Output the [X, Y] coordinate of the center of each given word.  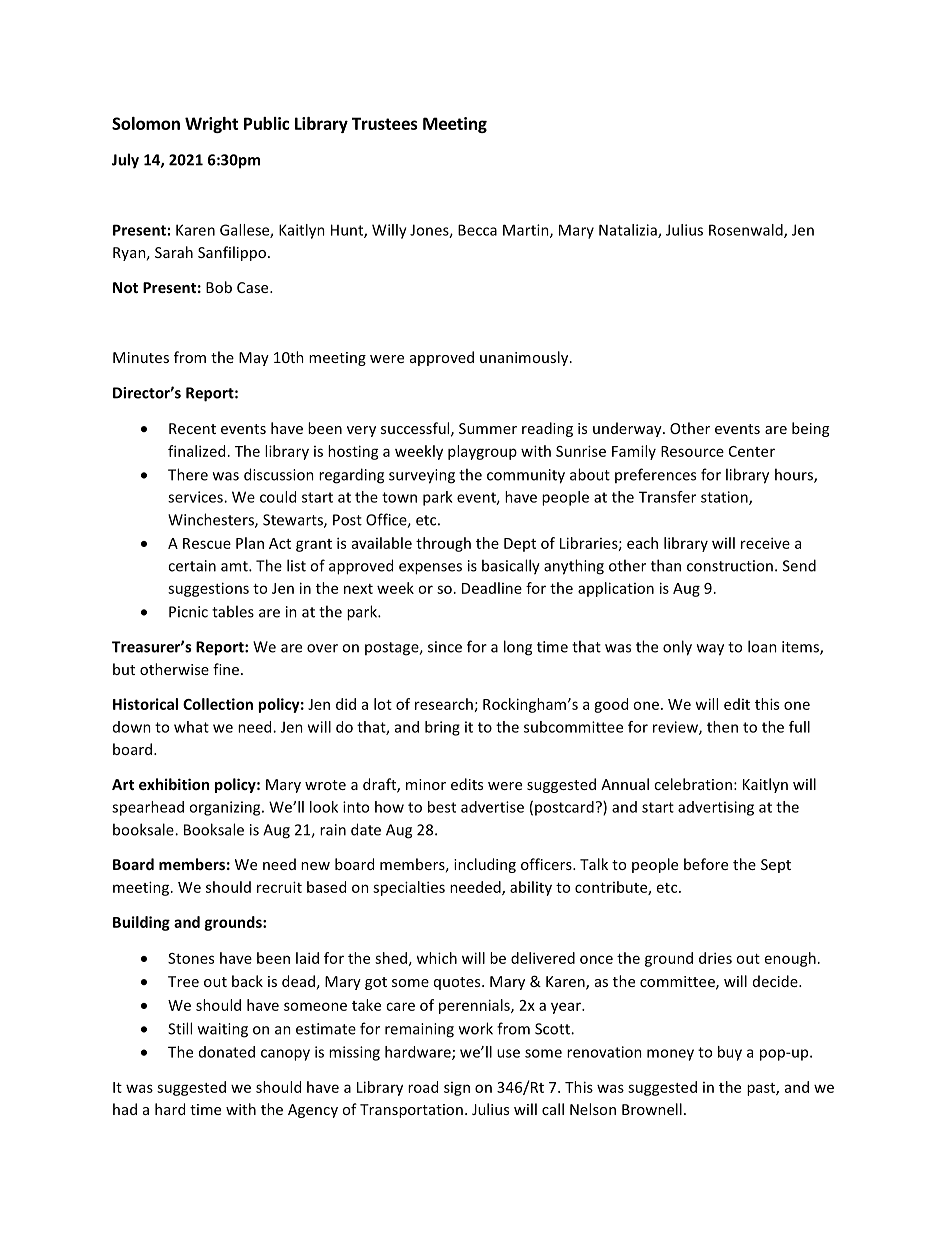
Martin [527, 231]
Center [752, 451]
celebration [693, 784]
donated [227, 1052]
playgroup [482, 452]
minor [426, 784]
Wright [211, 125]
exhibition [174, 784]
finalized [196, 451]
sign [457, 1089]
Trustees [385, 123]
